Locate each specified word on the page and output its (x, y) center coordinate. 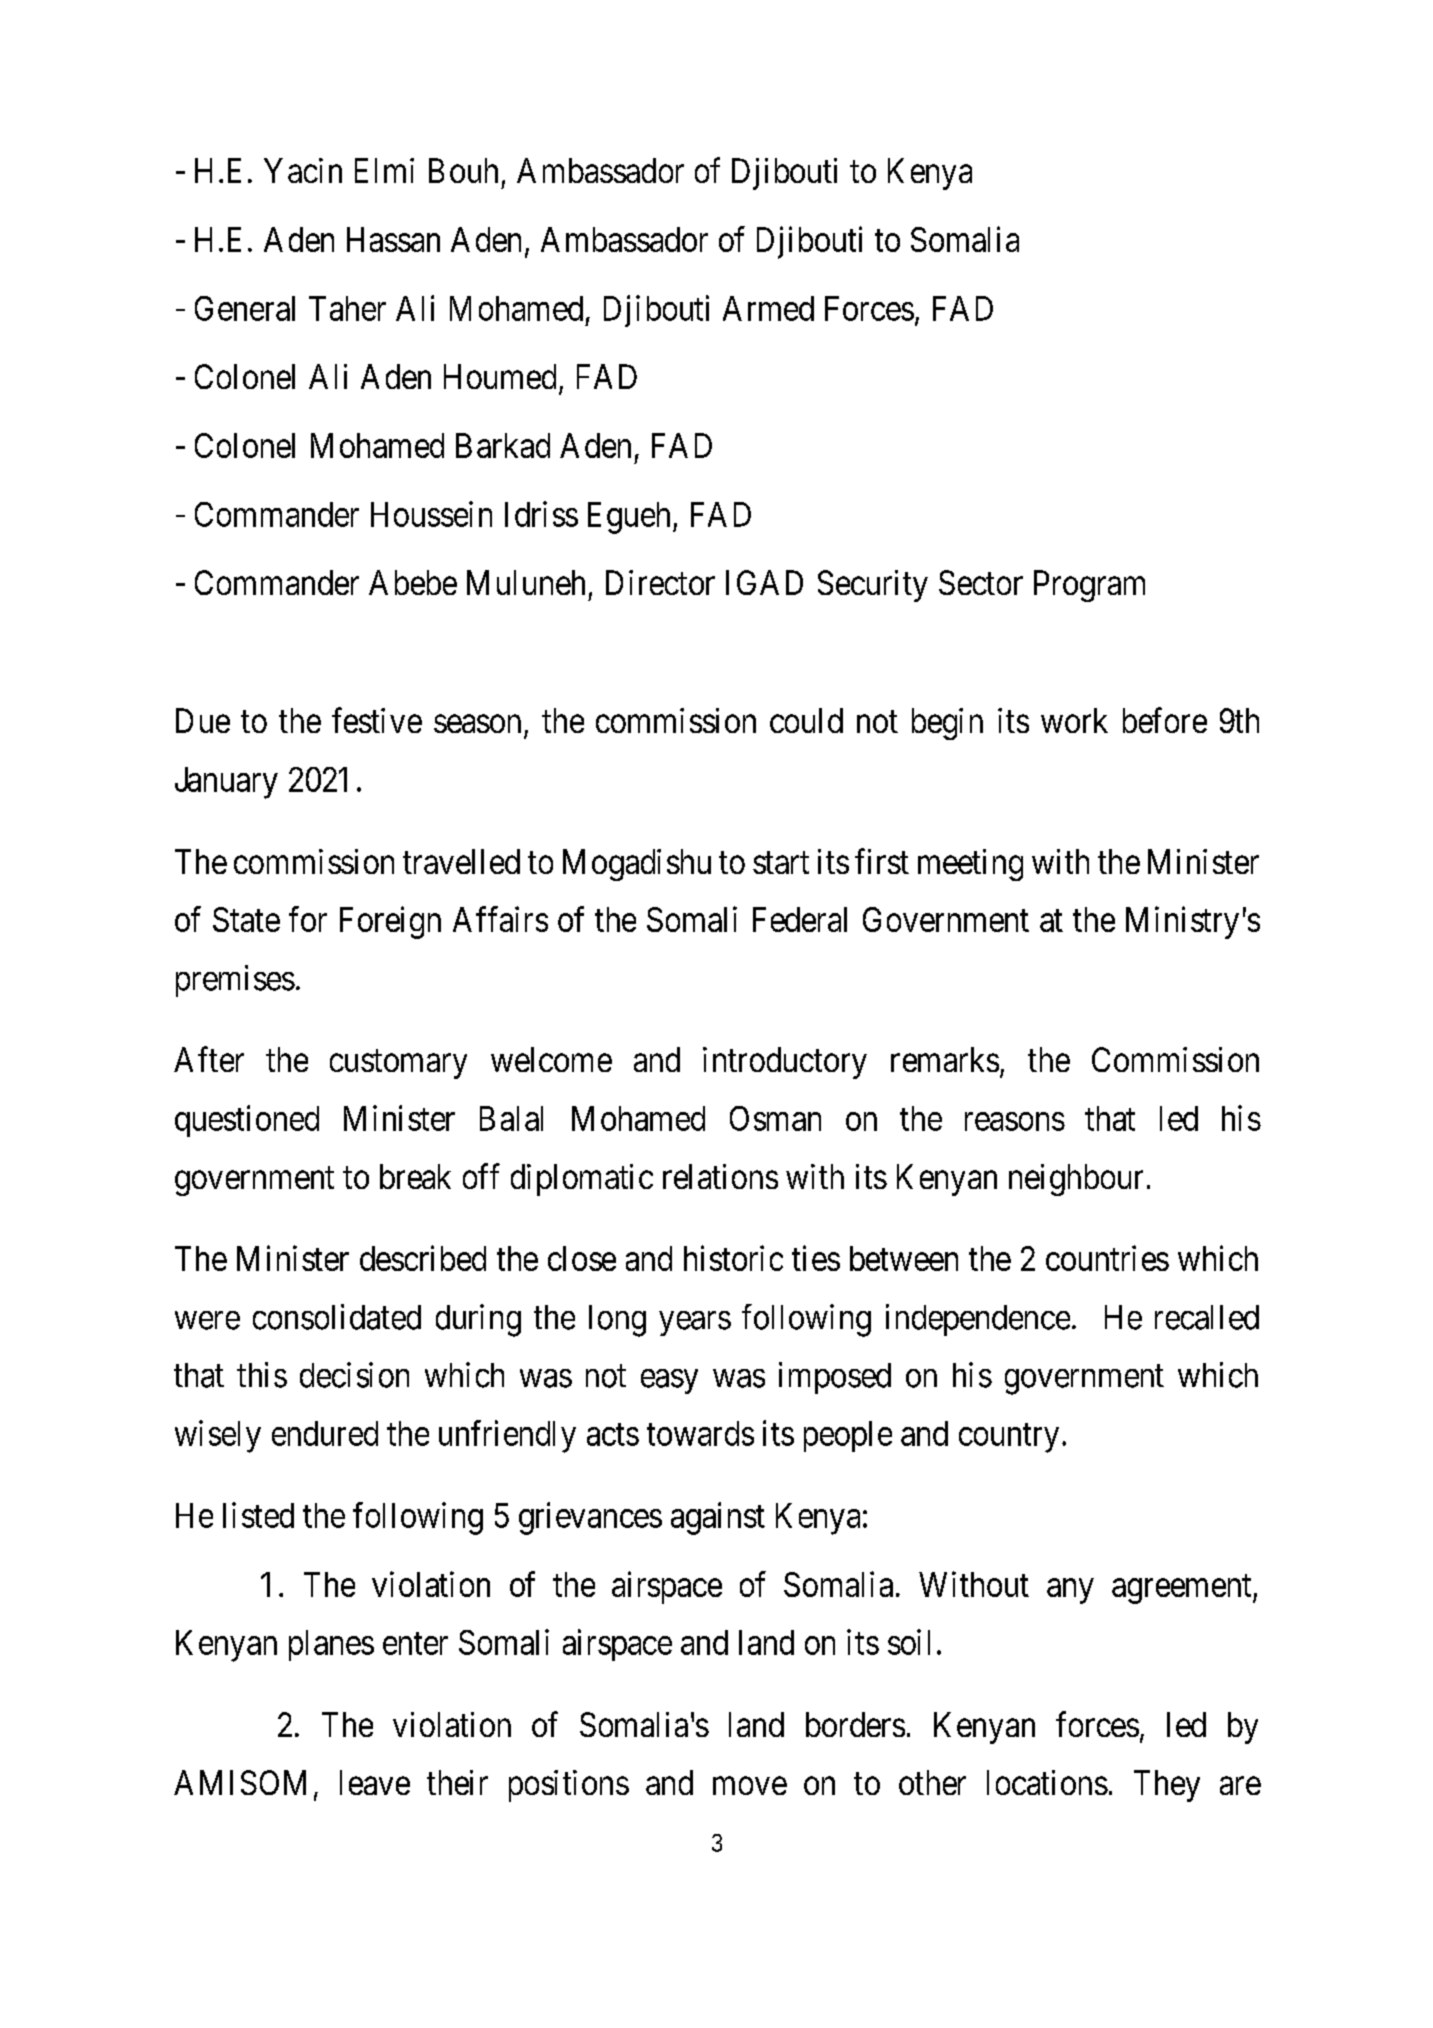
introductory (785, 1063)
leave (375, 1782)
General (245, 308)
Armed (768, 308)
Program (1089, 586)
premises (235, 981)
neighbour (1076, 1180)
